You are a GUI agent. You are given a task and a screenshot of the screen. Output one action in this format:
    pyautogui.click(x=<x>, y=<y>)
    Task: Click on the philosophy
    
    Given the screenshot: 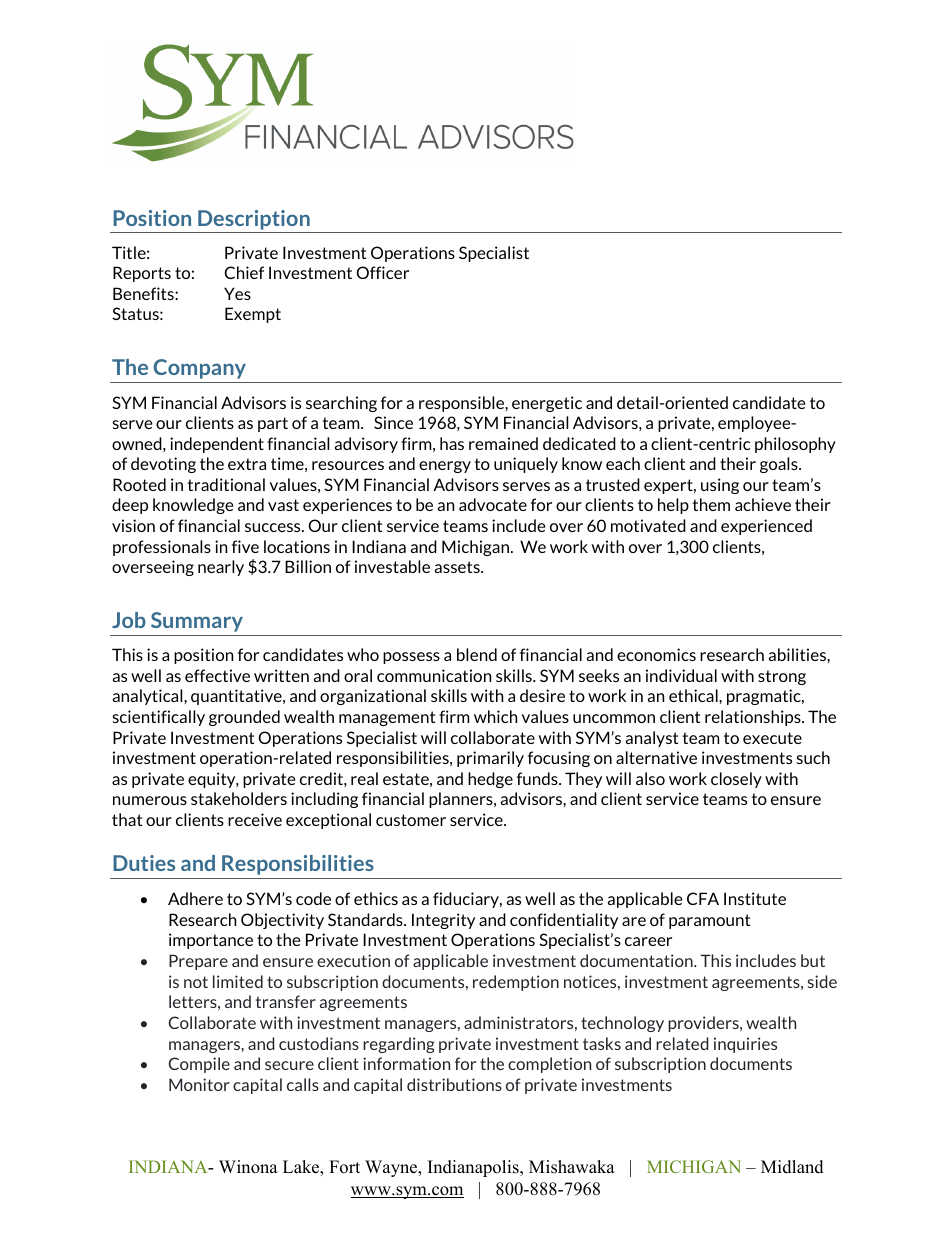 What is the action you would take?
    pyautogui.click(x=795, y=445)
